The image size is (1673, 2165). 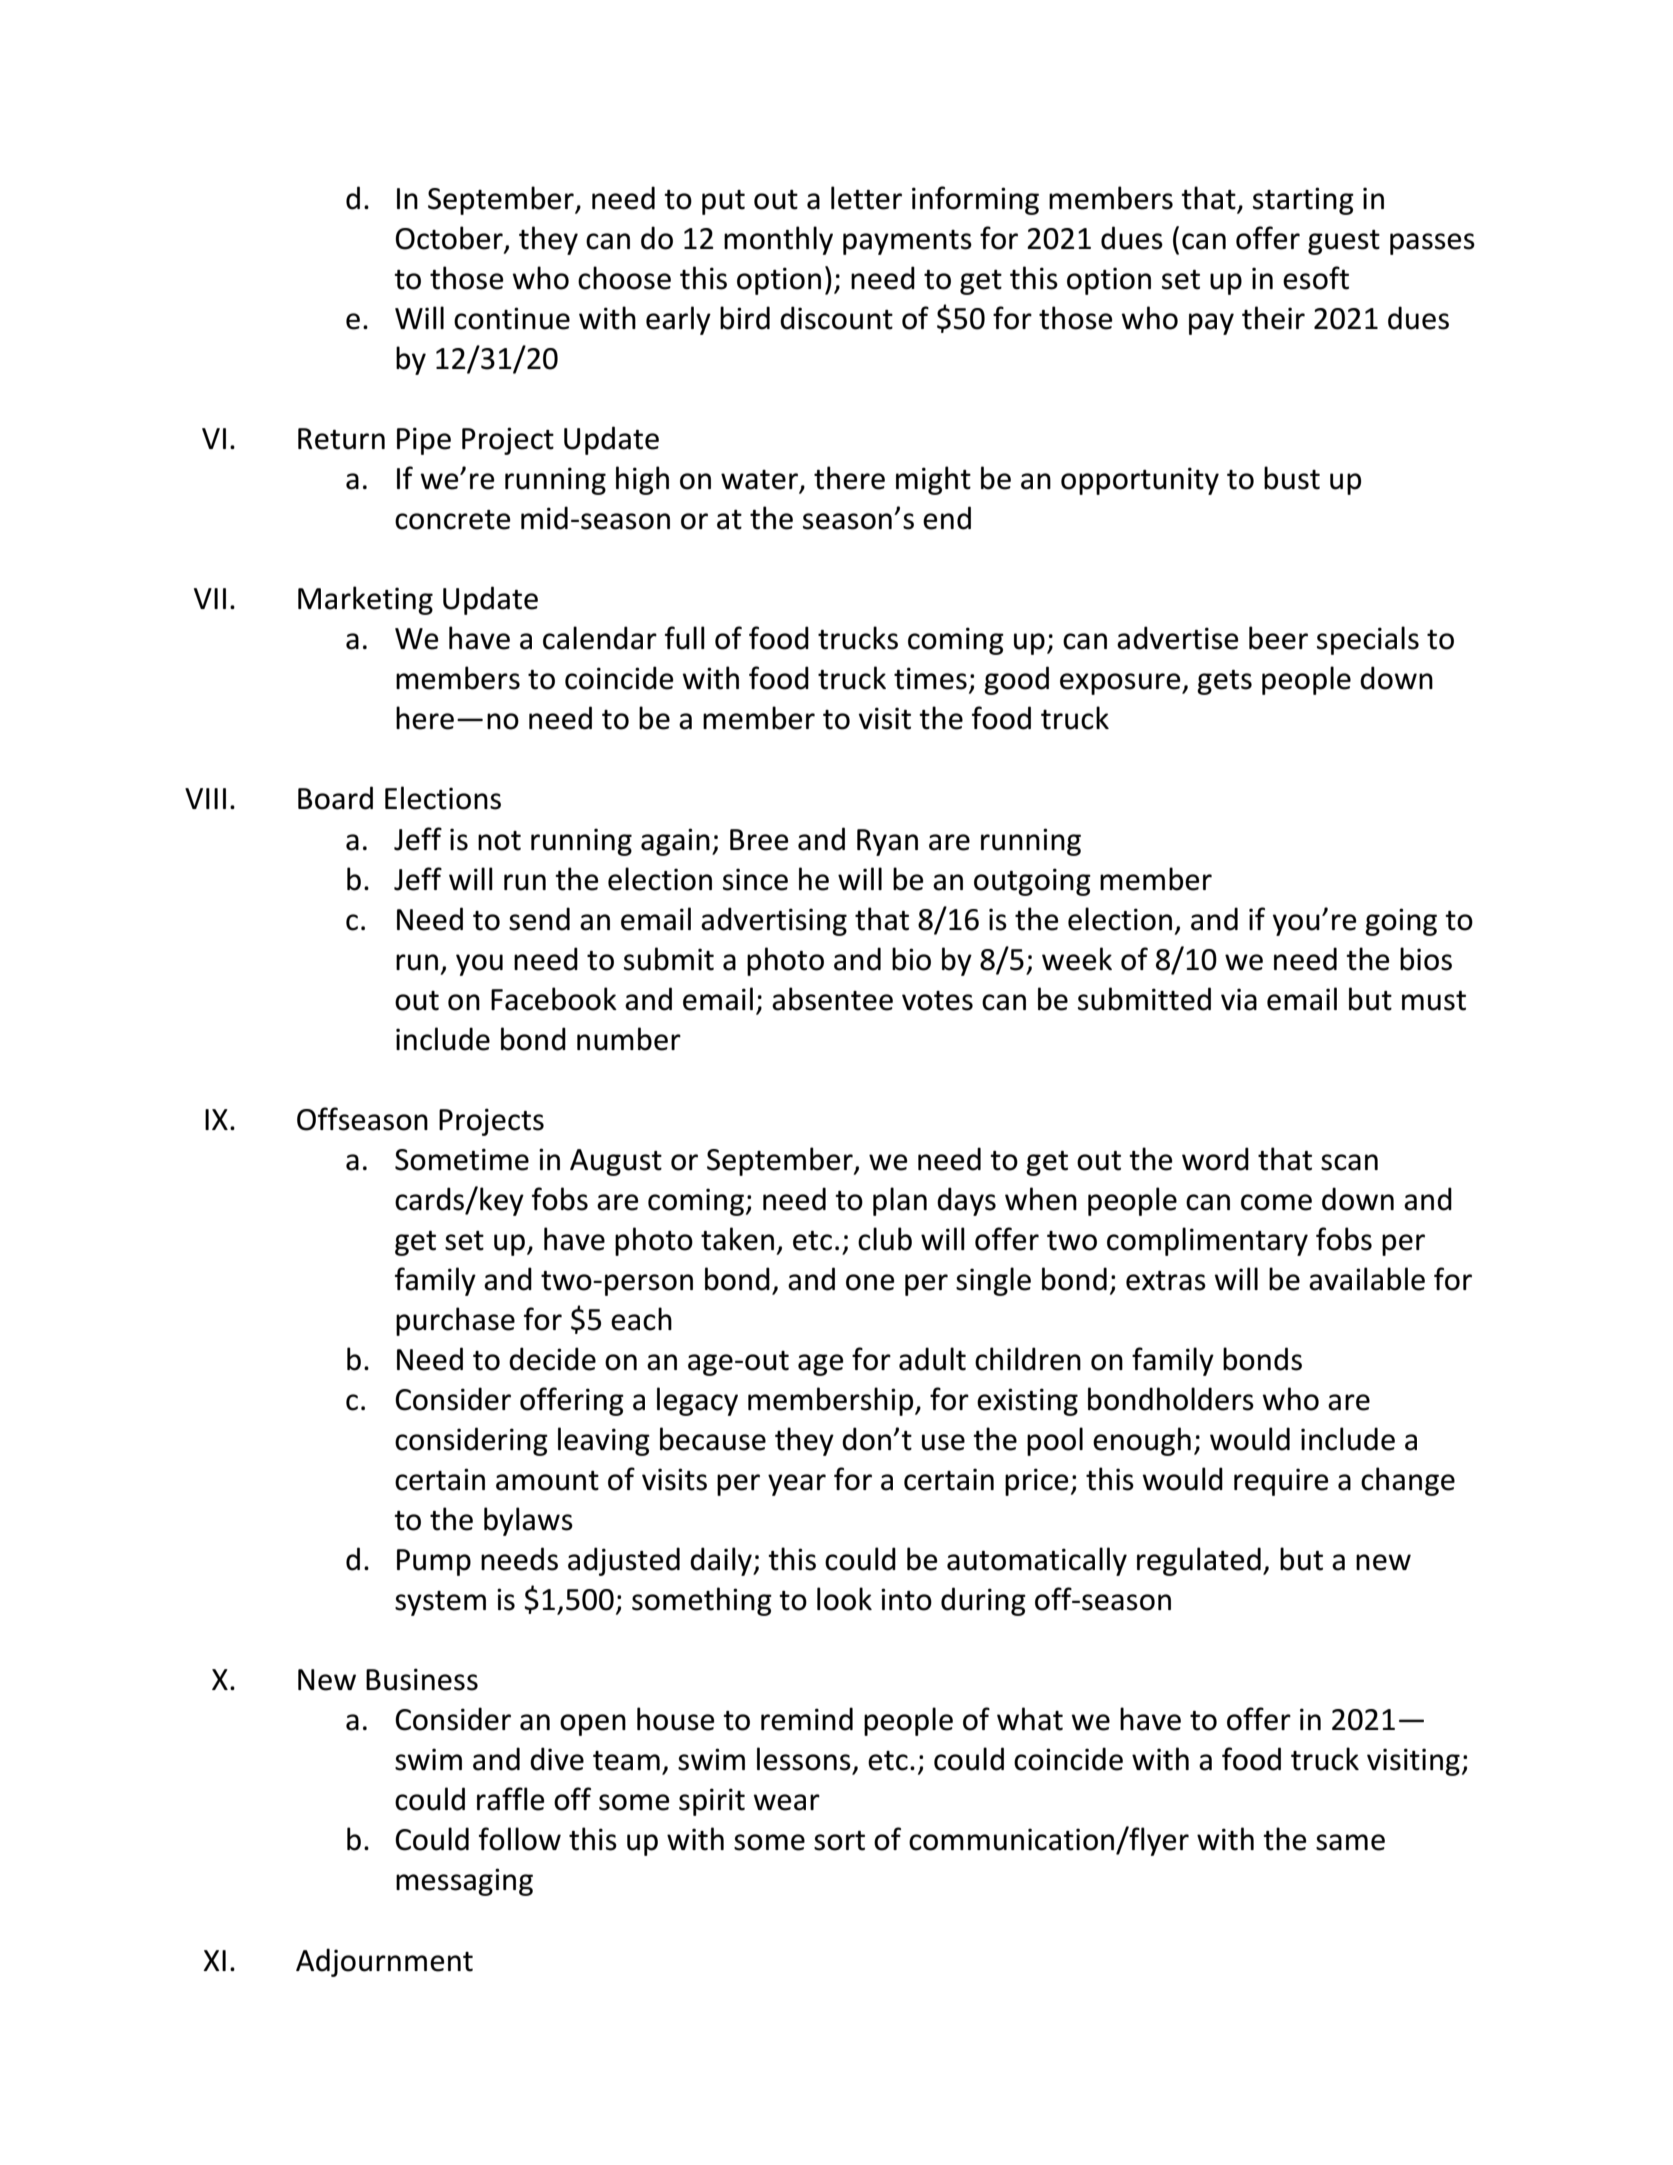 I want to click on Marketing, so click(x=365, y=600).
